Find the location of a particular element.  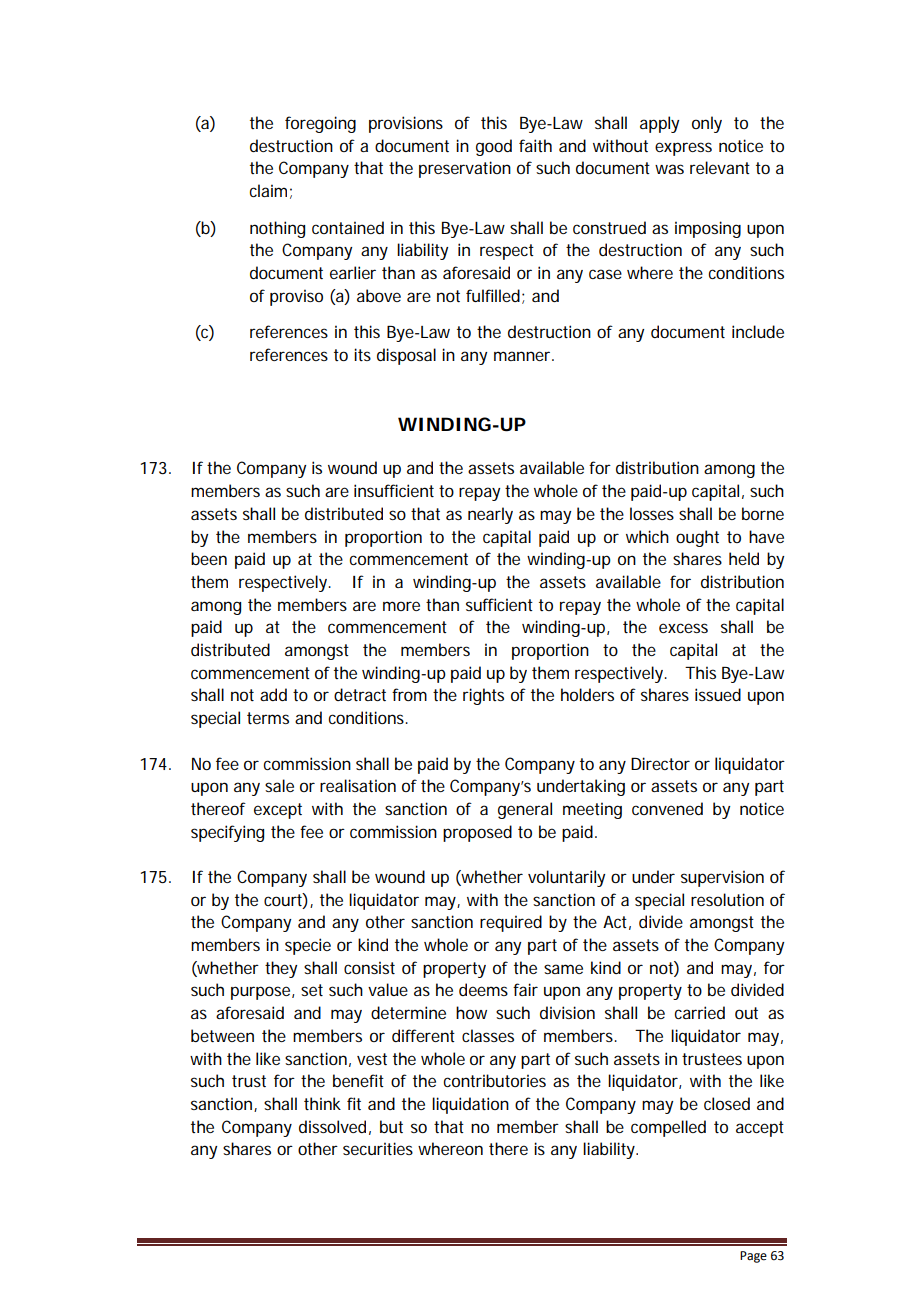

express is located at coordinates (683, 149).
